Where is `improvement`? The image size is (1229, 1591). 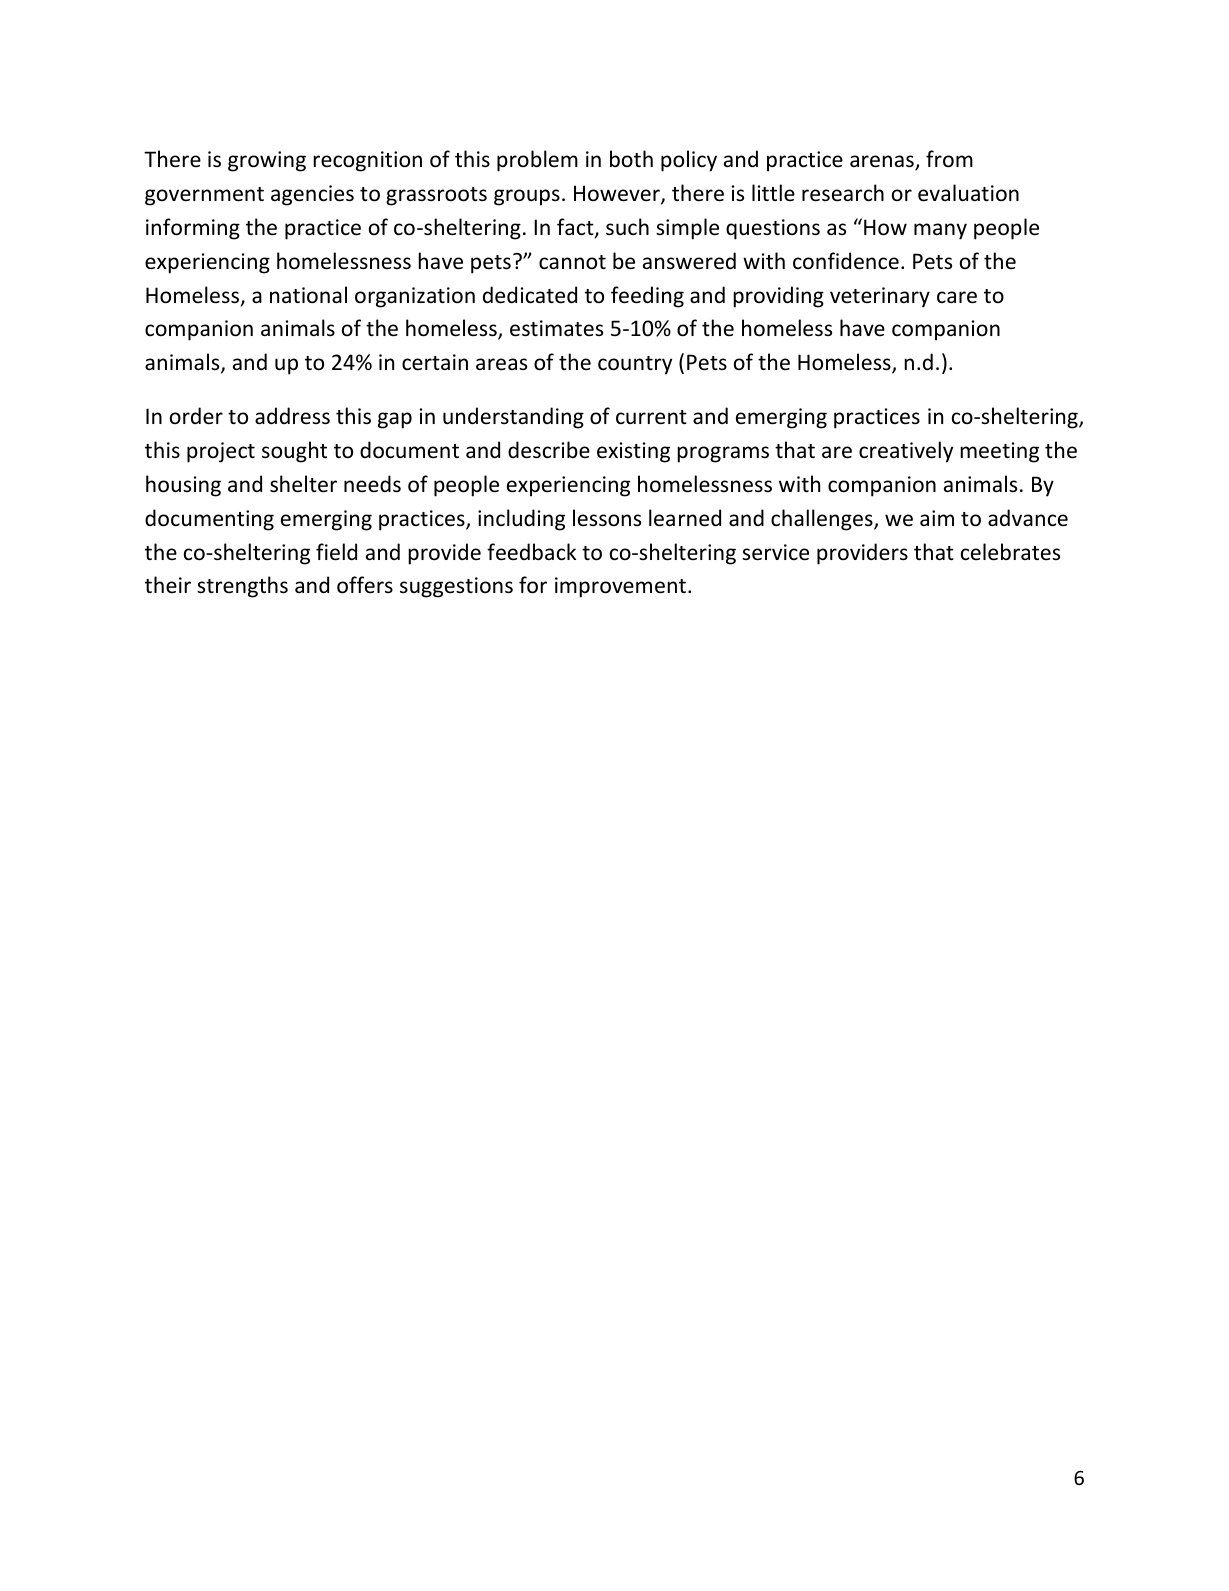 improvement is located at coordinates (620, 587).
